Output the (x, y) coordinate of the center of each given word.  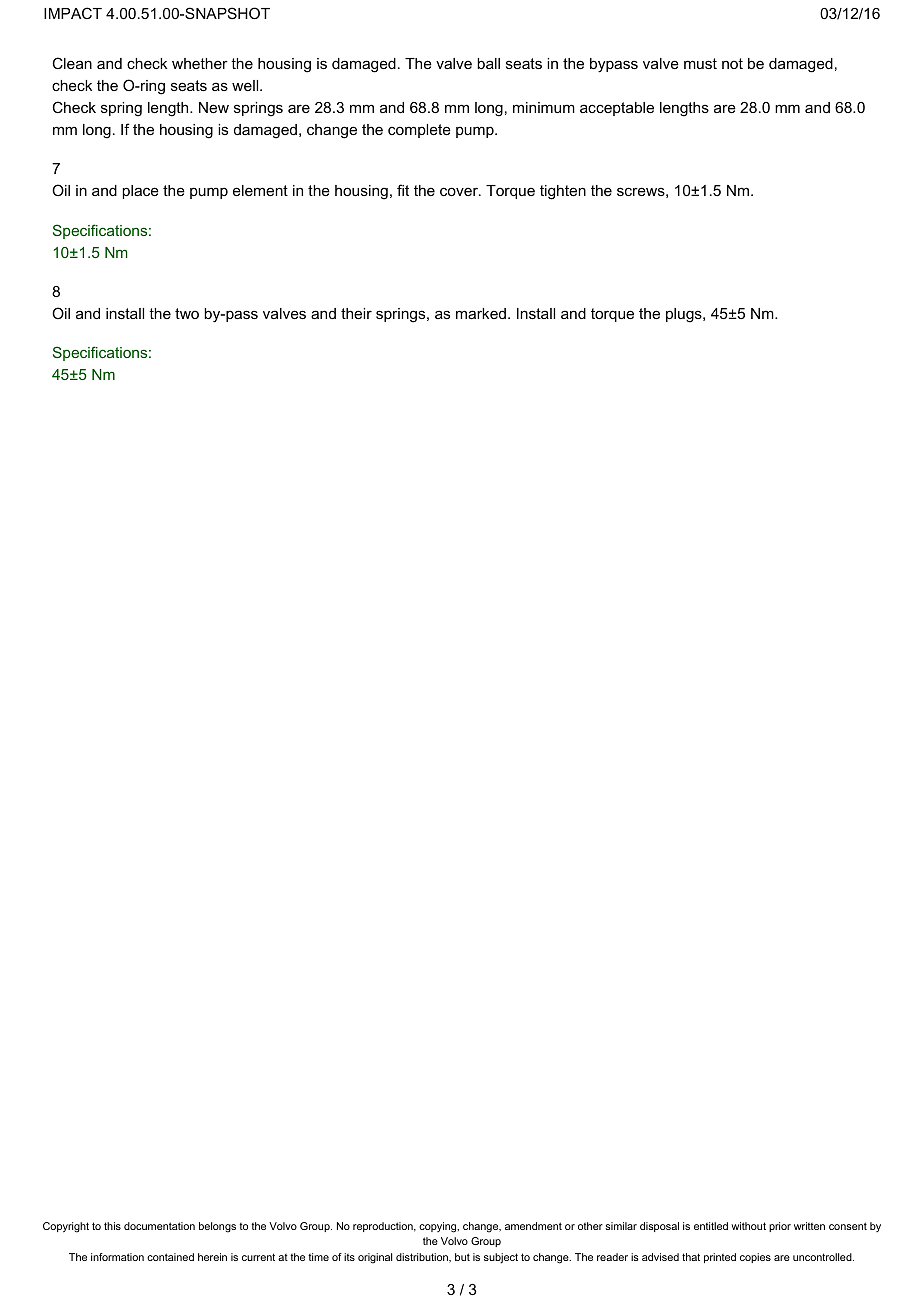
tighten (563, 192)
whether (200, 63)
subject (501, 1258)
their (356, 313)
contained (170, 1257)
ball (488, 63)
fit (403, 190)
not (732, 63)
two (187, 313)
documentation (159, 1226)
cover (460, 191)
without (748, 1226)
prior (780, 1227)
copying (439, 1227)
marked (481, 313)
